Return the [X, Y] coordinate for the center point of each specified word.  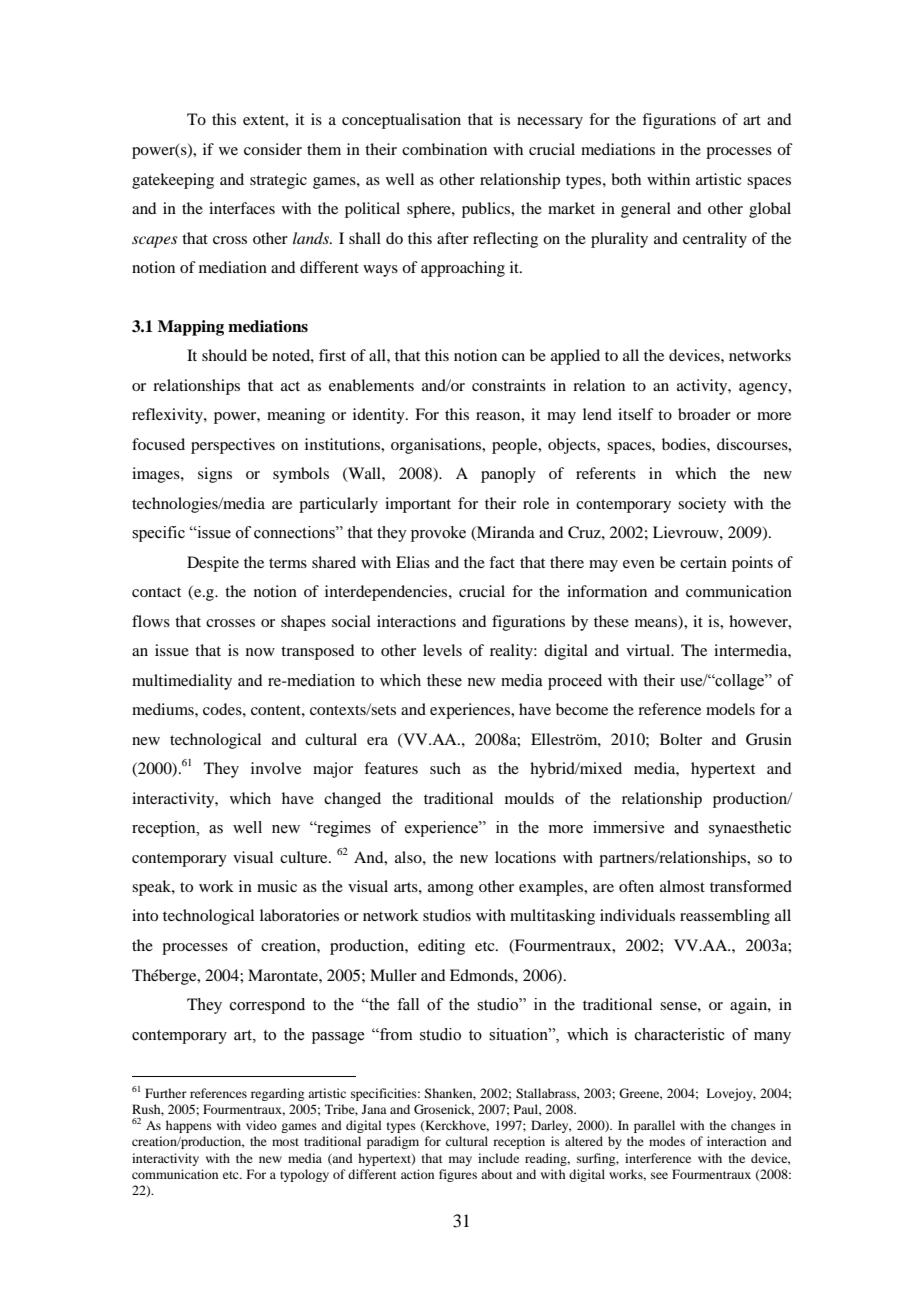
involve [276, 768]
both [626, 179]
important [418, 505]
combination [444, 149]
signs [215, 475]
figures [458, 1175]
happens [189, 1126]
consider [273, 149]
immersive [628, 827]
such [445, 768]
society [702, 505]
